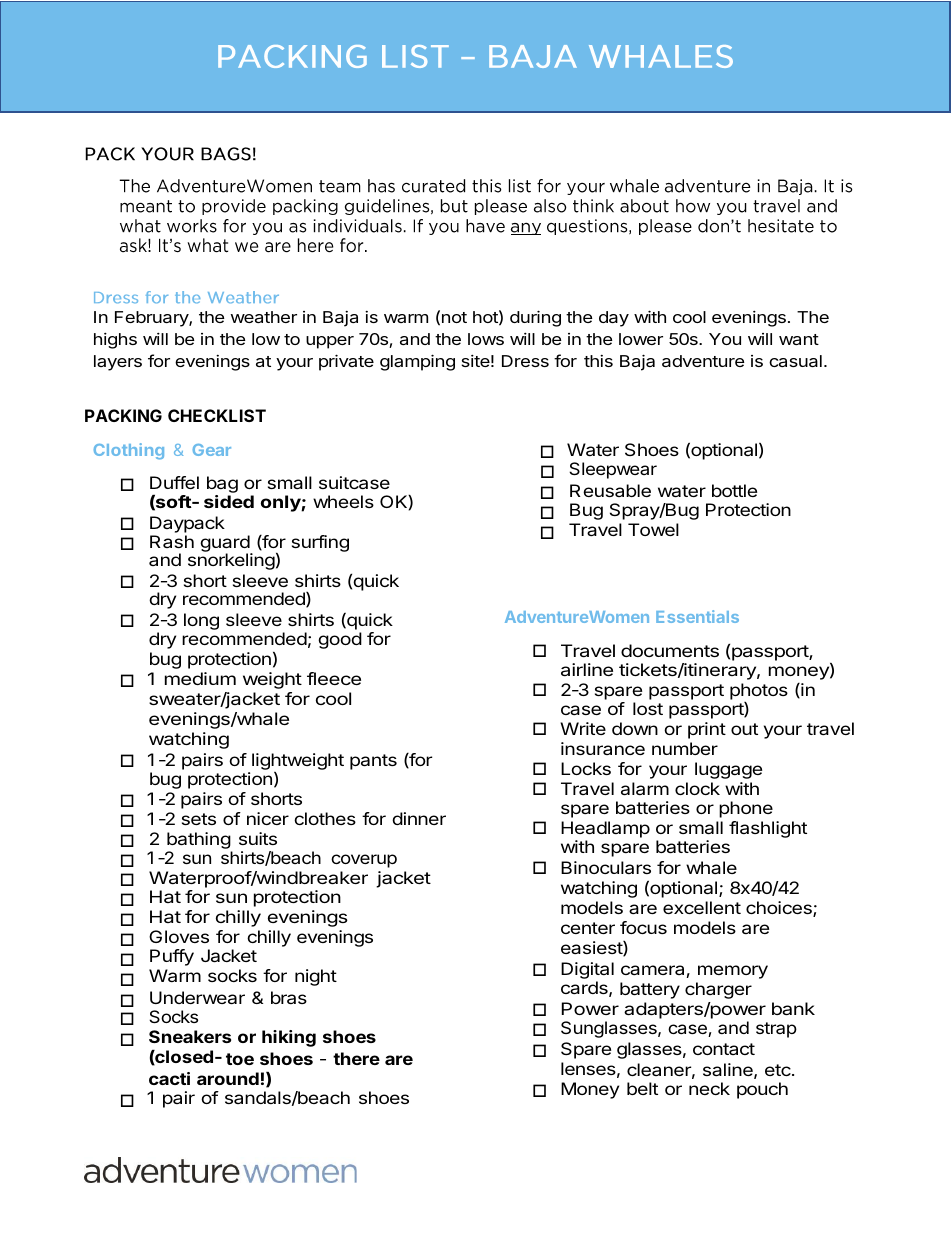  What do you see at coordinates (174, 482) in the image?
I see `Duffel` at bounding box center [174, 482].
